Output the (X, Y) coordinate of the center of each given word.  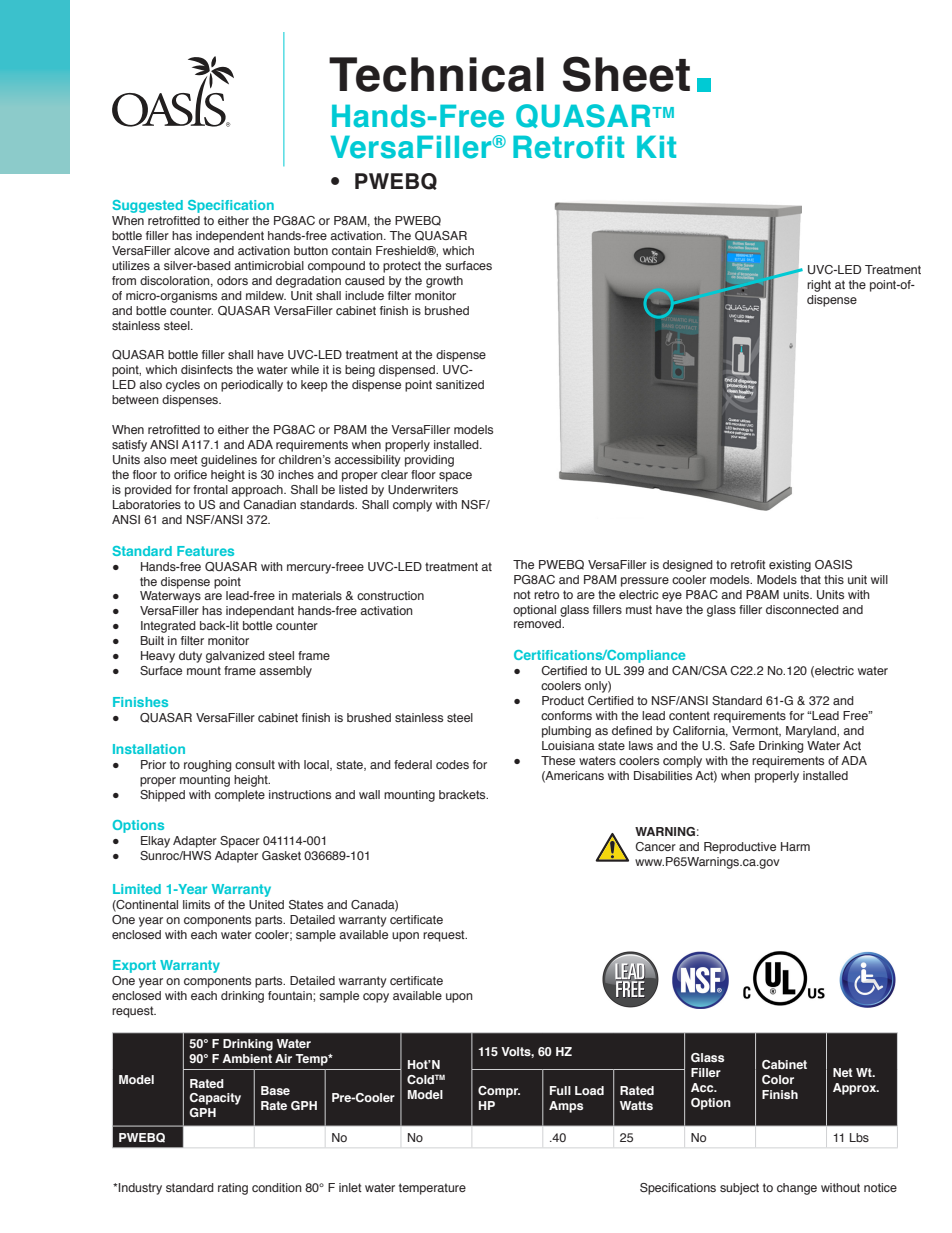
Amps (566, 1107)
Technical (436, 74)
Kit (656, 146)
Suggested (148, 206)
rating (233, 1189)
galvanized (235, 657)
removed (538, 623)
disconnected (802, 609)
